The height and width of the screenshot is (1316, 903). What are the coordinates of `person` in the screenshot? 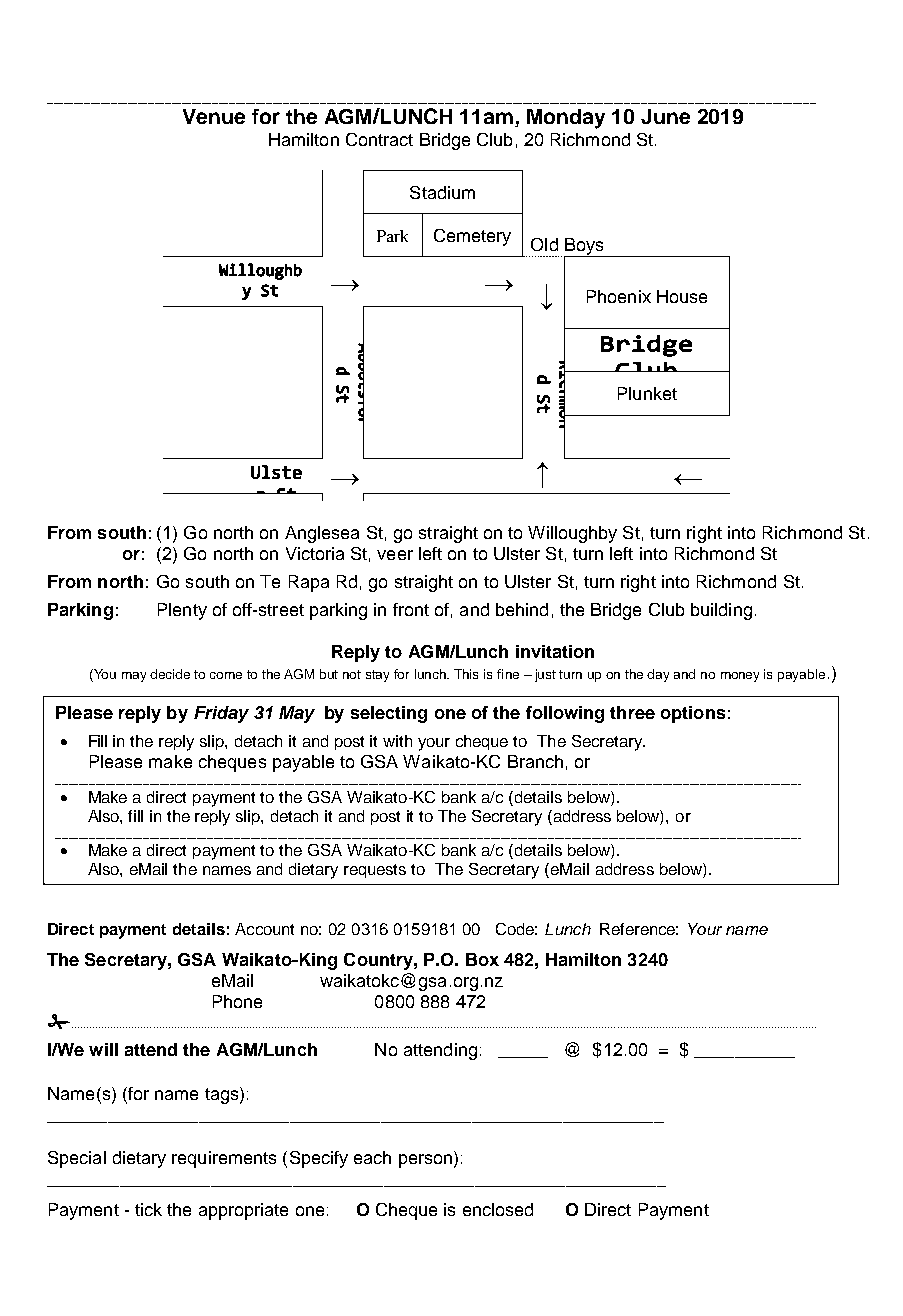 It's located at (425, 1161).
